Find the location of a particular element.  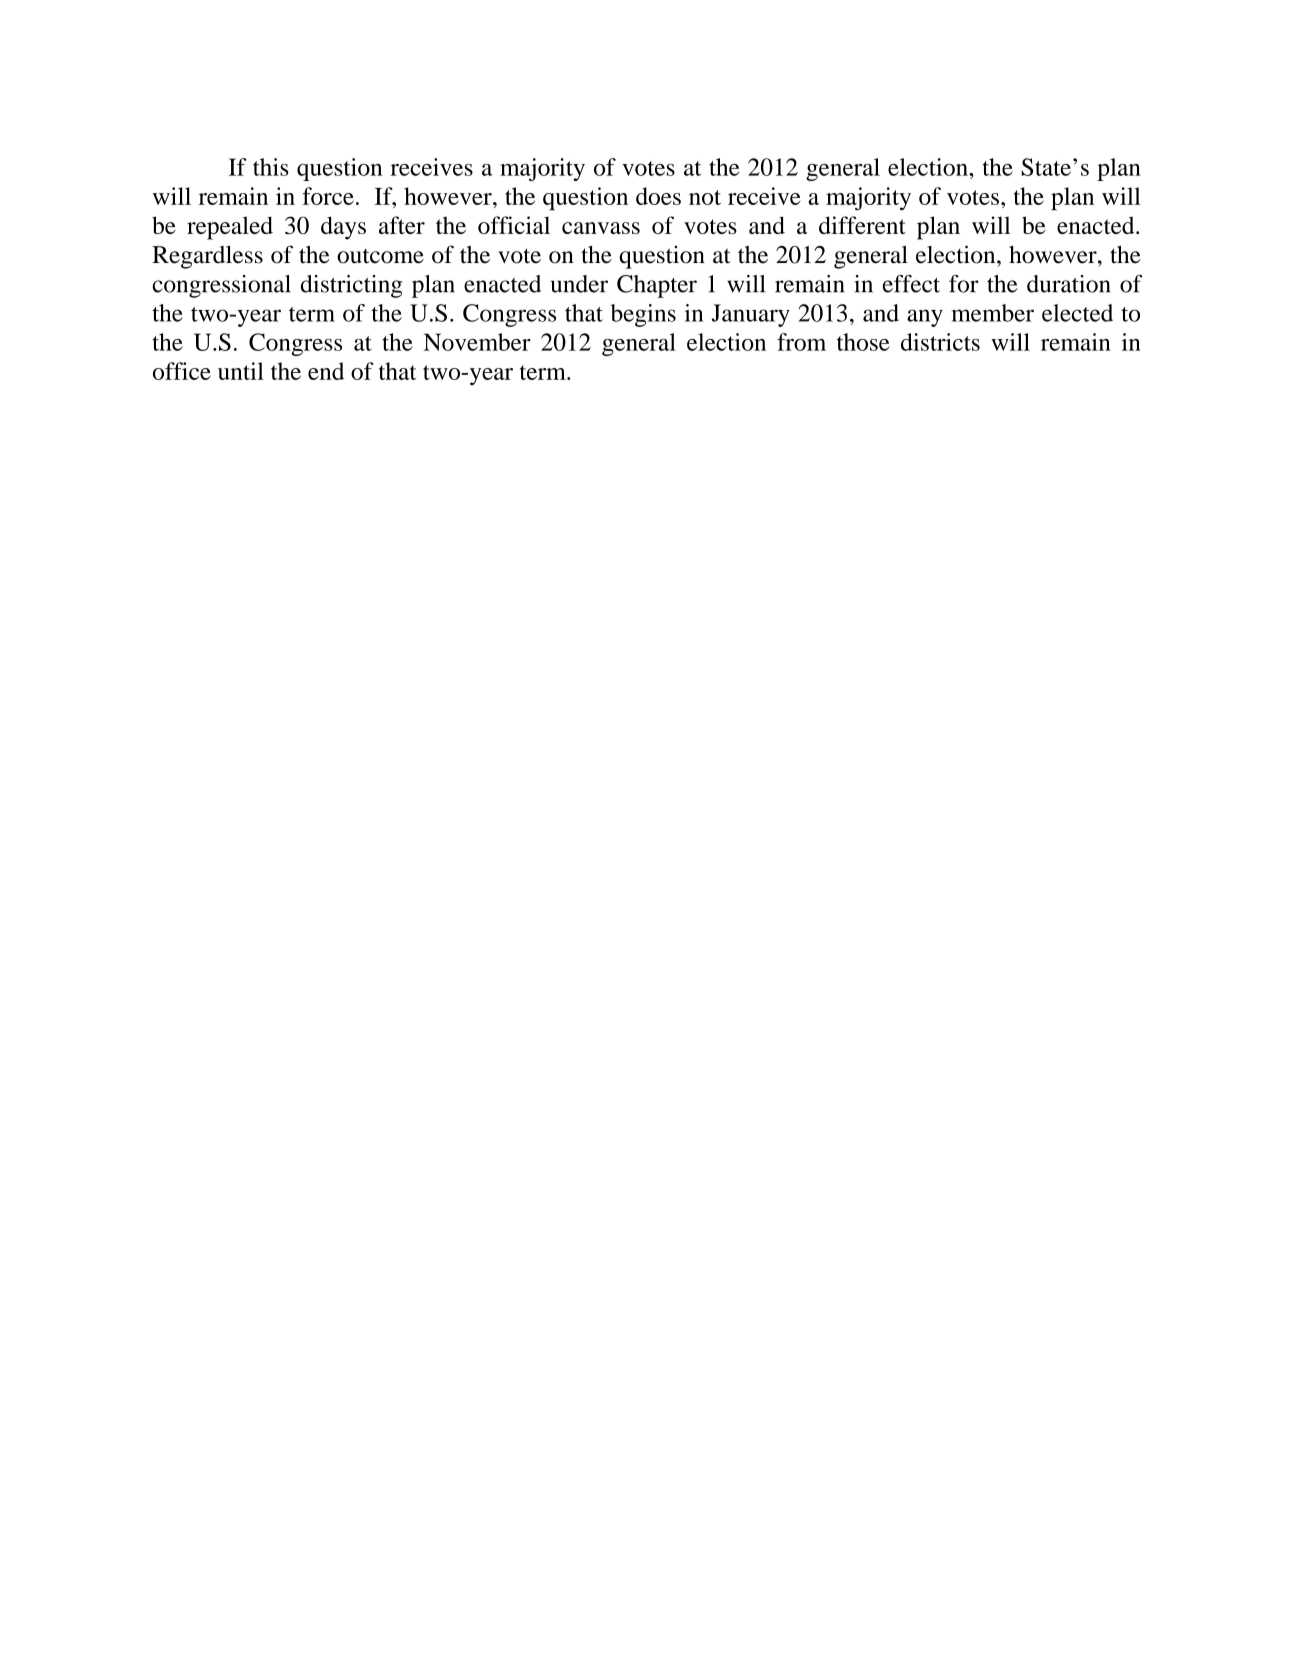

end is located at coordinates (326, 371).
